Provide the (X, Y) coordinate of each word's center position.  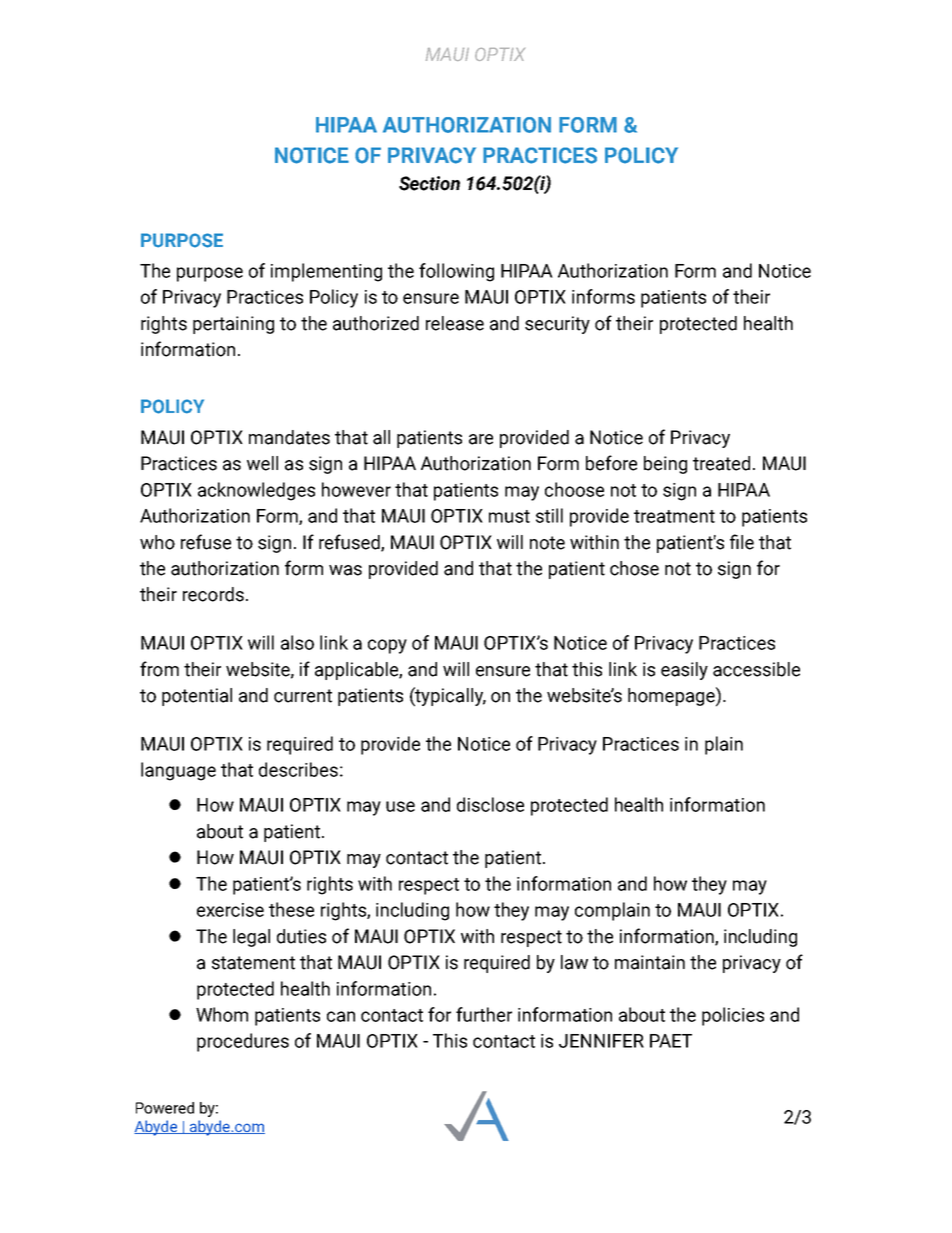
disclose (490, 804)
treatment (674, 516)
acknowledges (256, 491)
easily (684, 671)
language (178, 771)
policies (733, 1016)
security (557, 325)
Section (429, 183)
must (509, 516)
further (484, 1014)
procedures (243, 1042)
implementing (326, 272)
